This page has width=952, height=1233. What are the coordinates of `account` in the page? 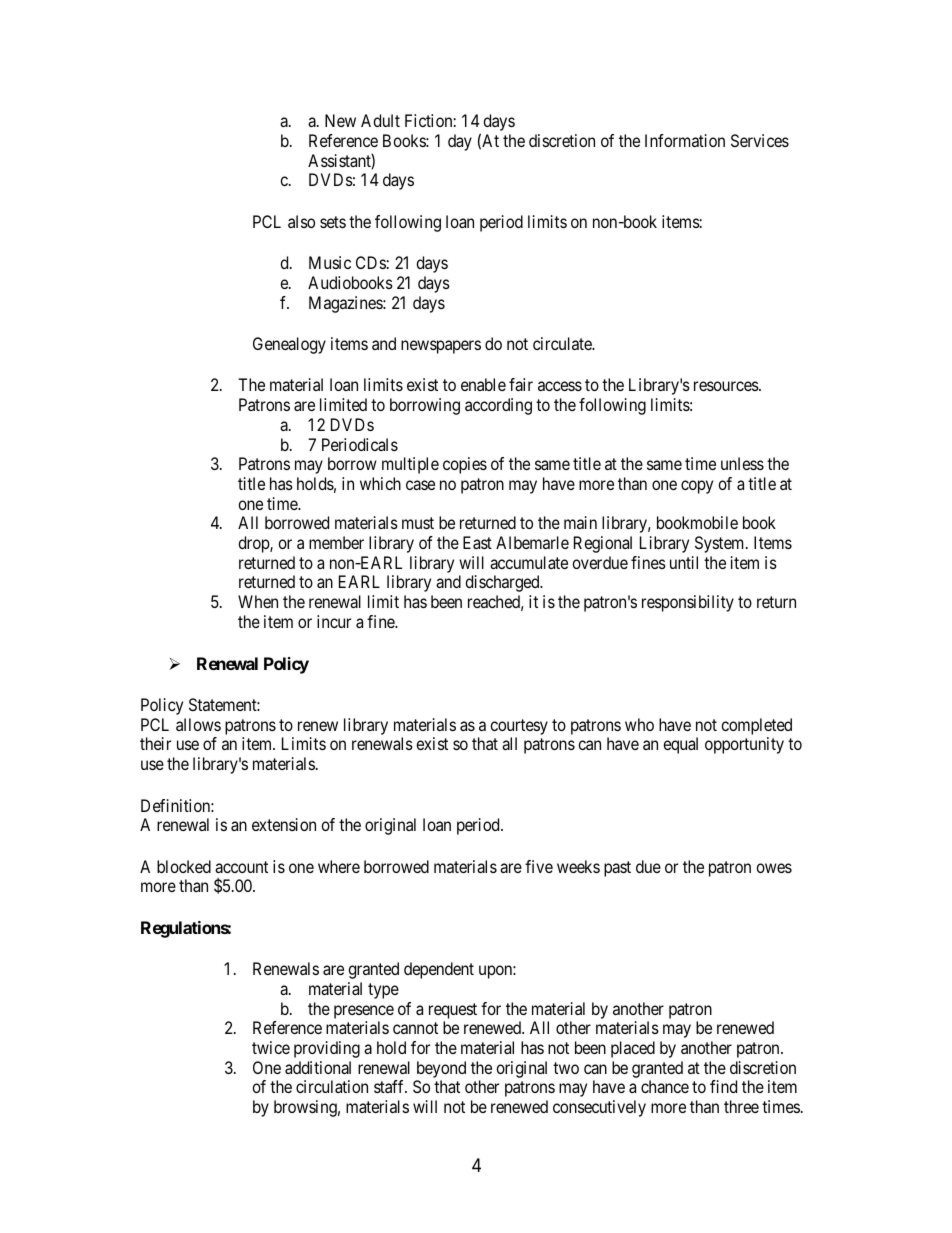 It's located at (241, 867).
